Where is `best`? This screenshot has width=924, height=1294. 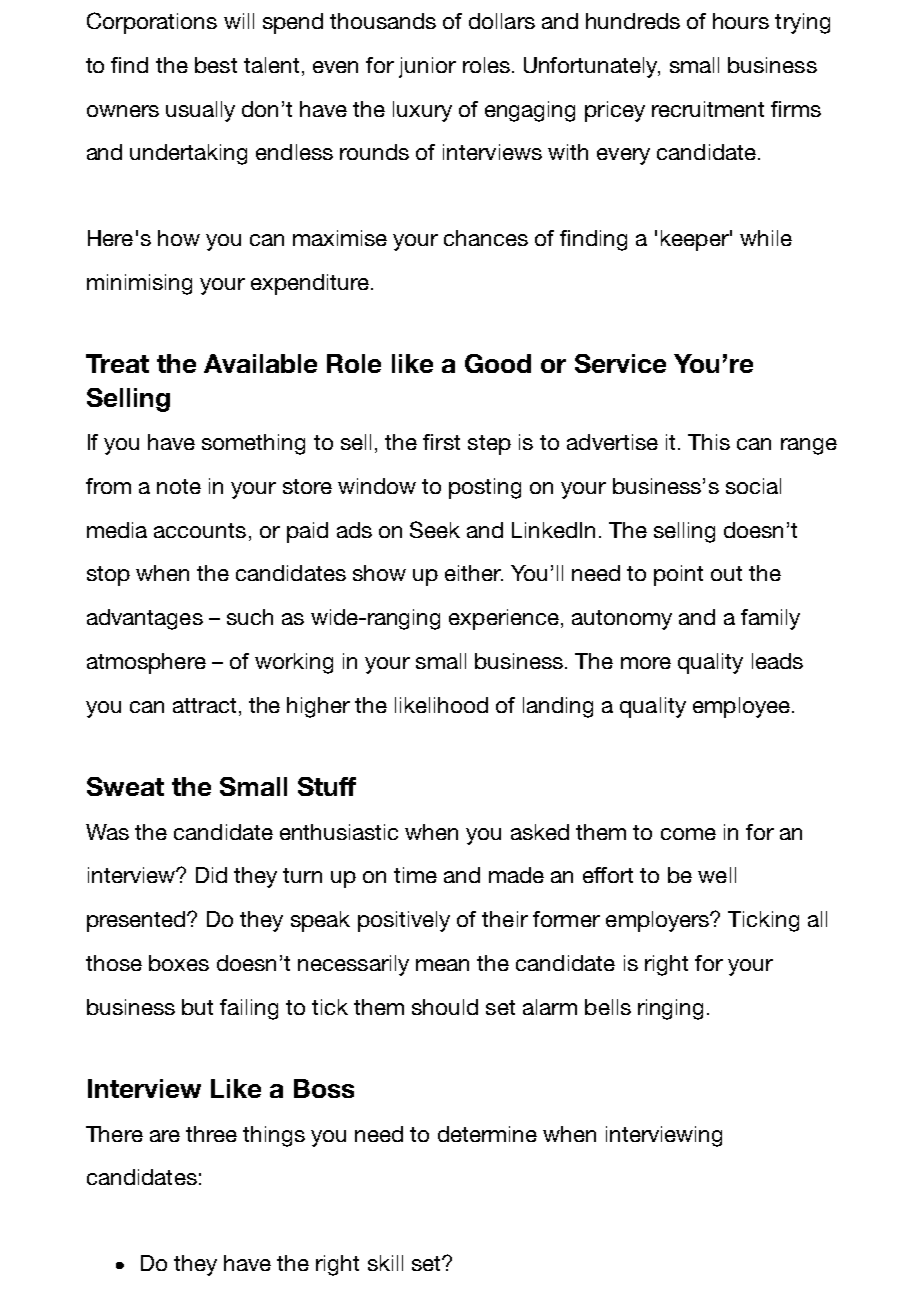 best is located at coordinates (216, 65).
